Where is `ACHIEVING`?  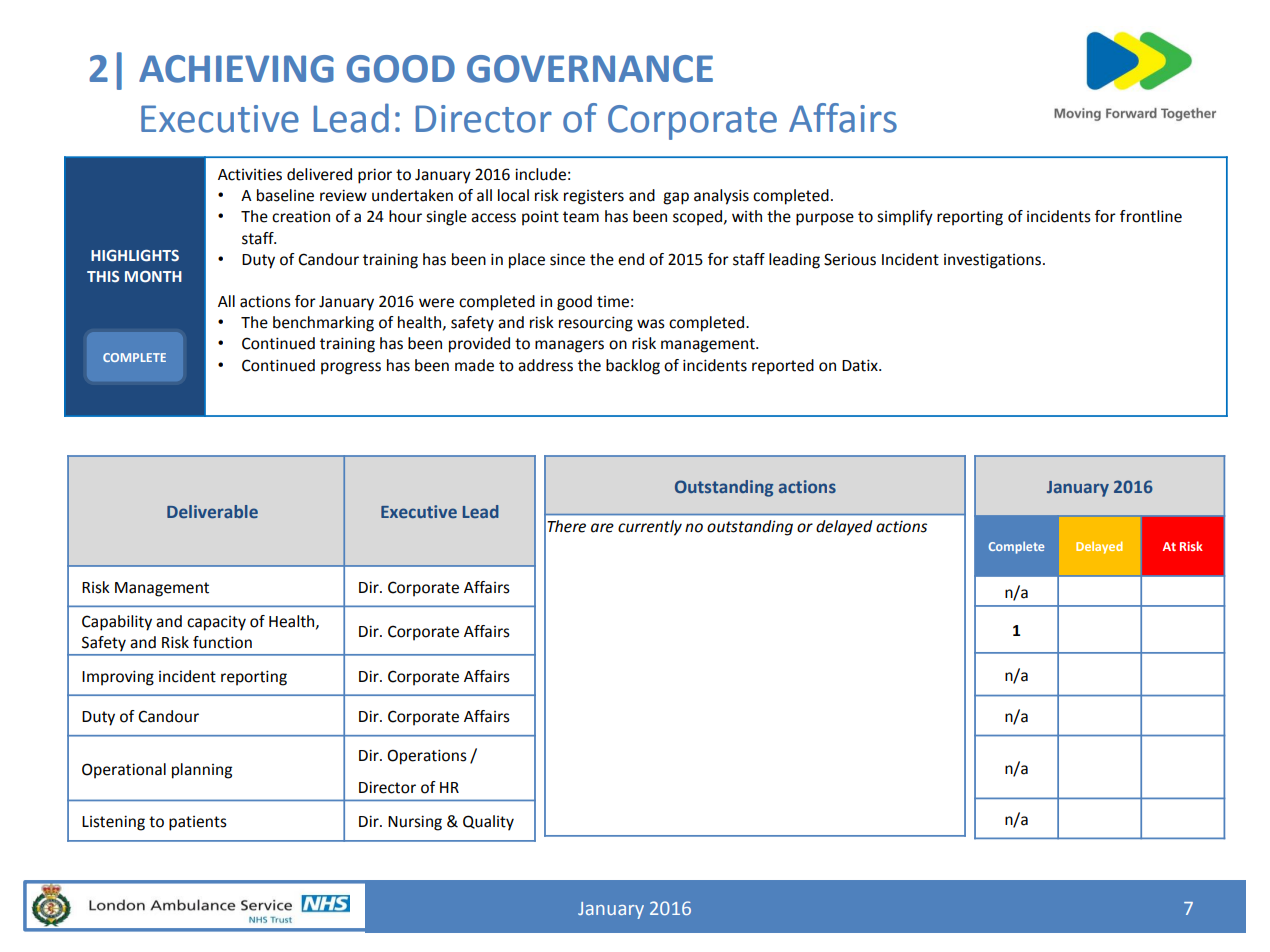
ACHIEVING is located at coordinates (236, 69).
